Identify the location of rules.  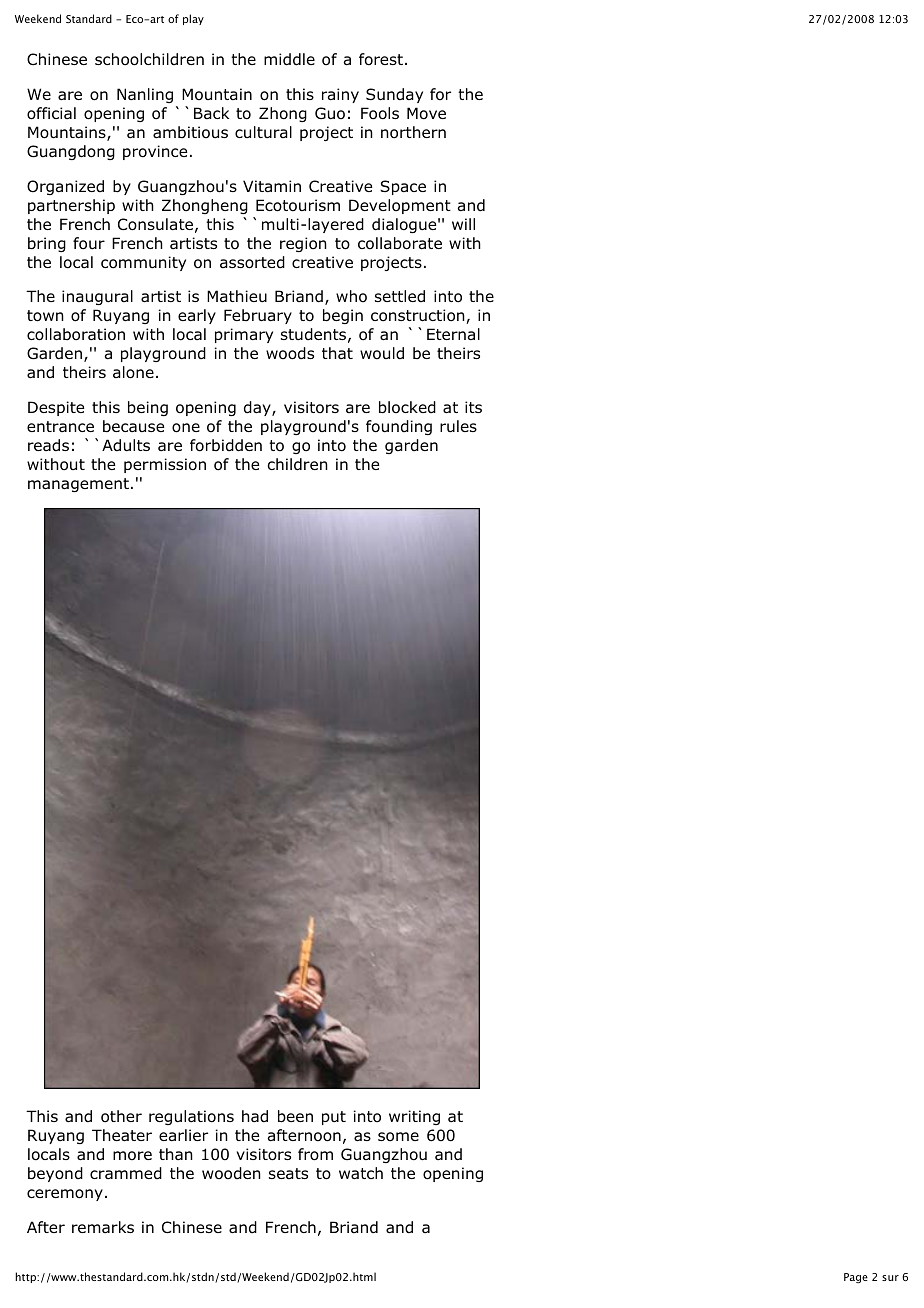
(458, 426).
